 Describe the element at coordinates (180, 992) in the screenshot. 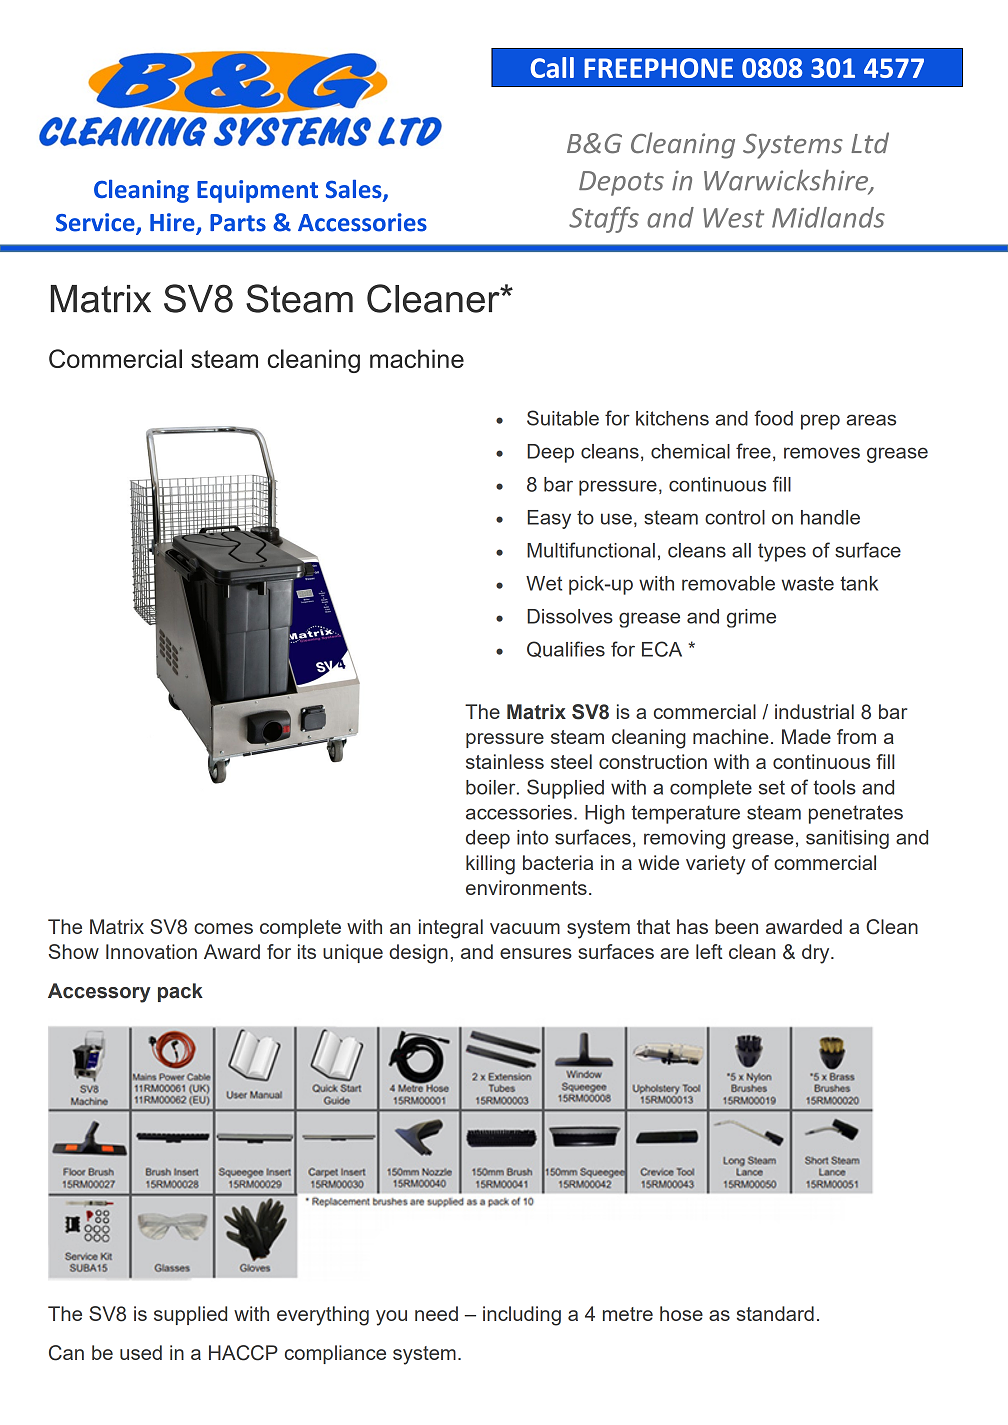

I see `pack` at that location.
